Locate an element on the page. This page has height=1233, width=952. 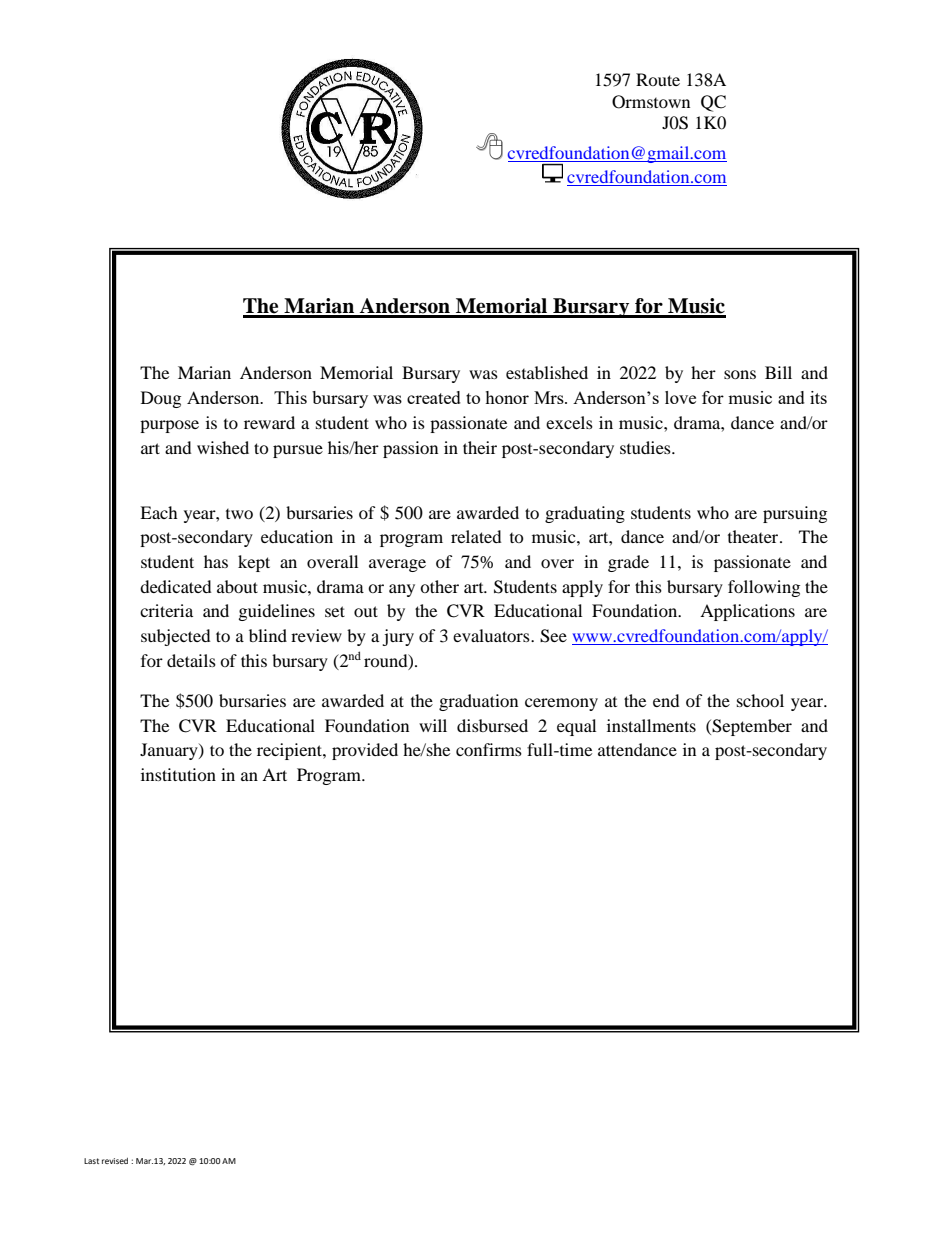
purpose is located at coordinates (169, 426).
